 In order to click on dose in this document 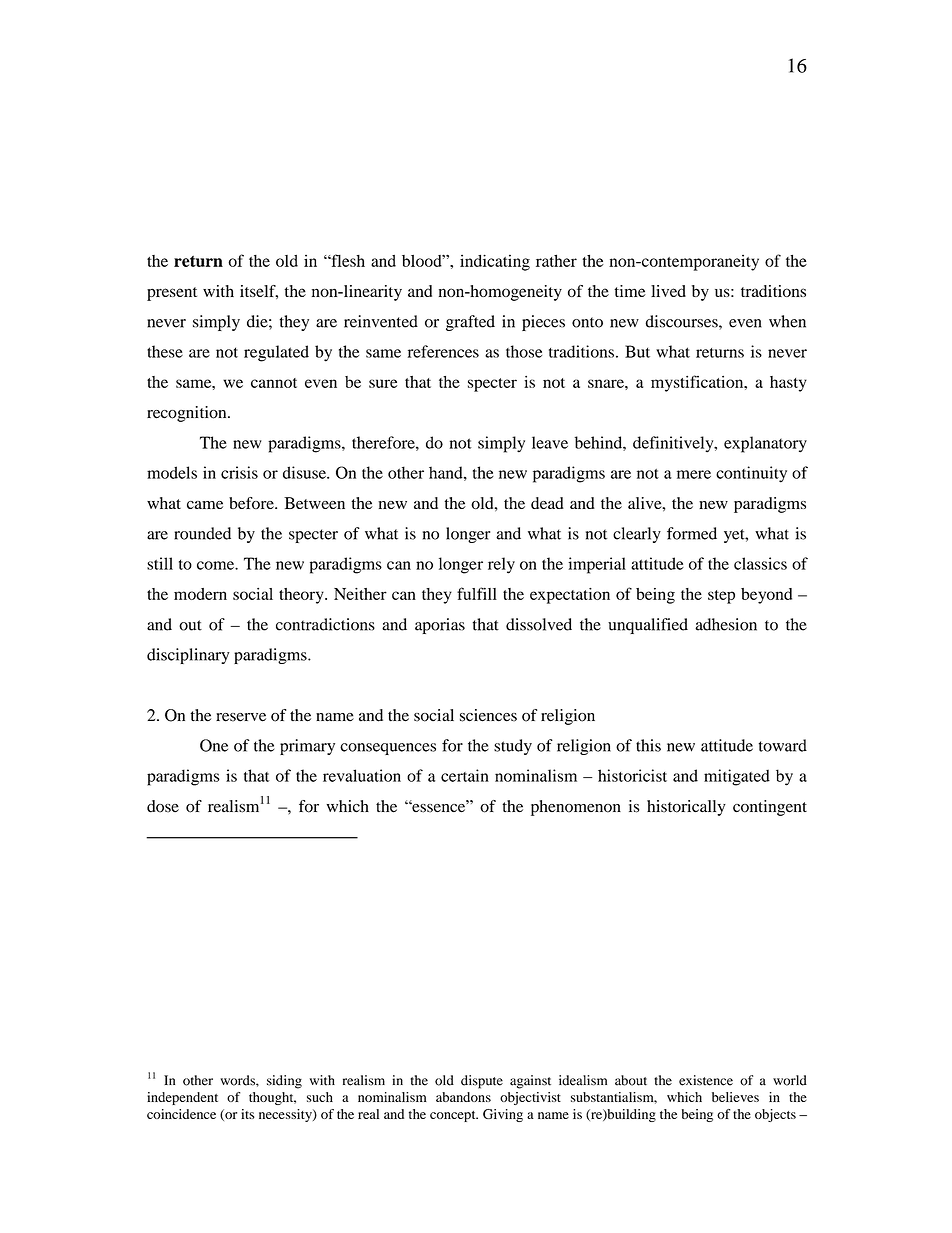, I will do `click(163, 806)`.
